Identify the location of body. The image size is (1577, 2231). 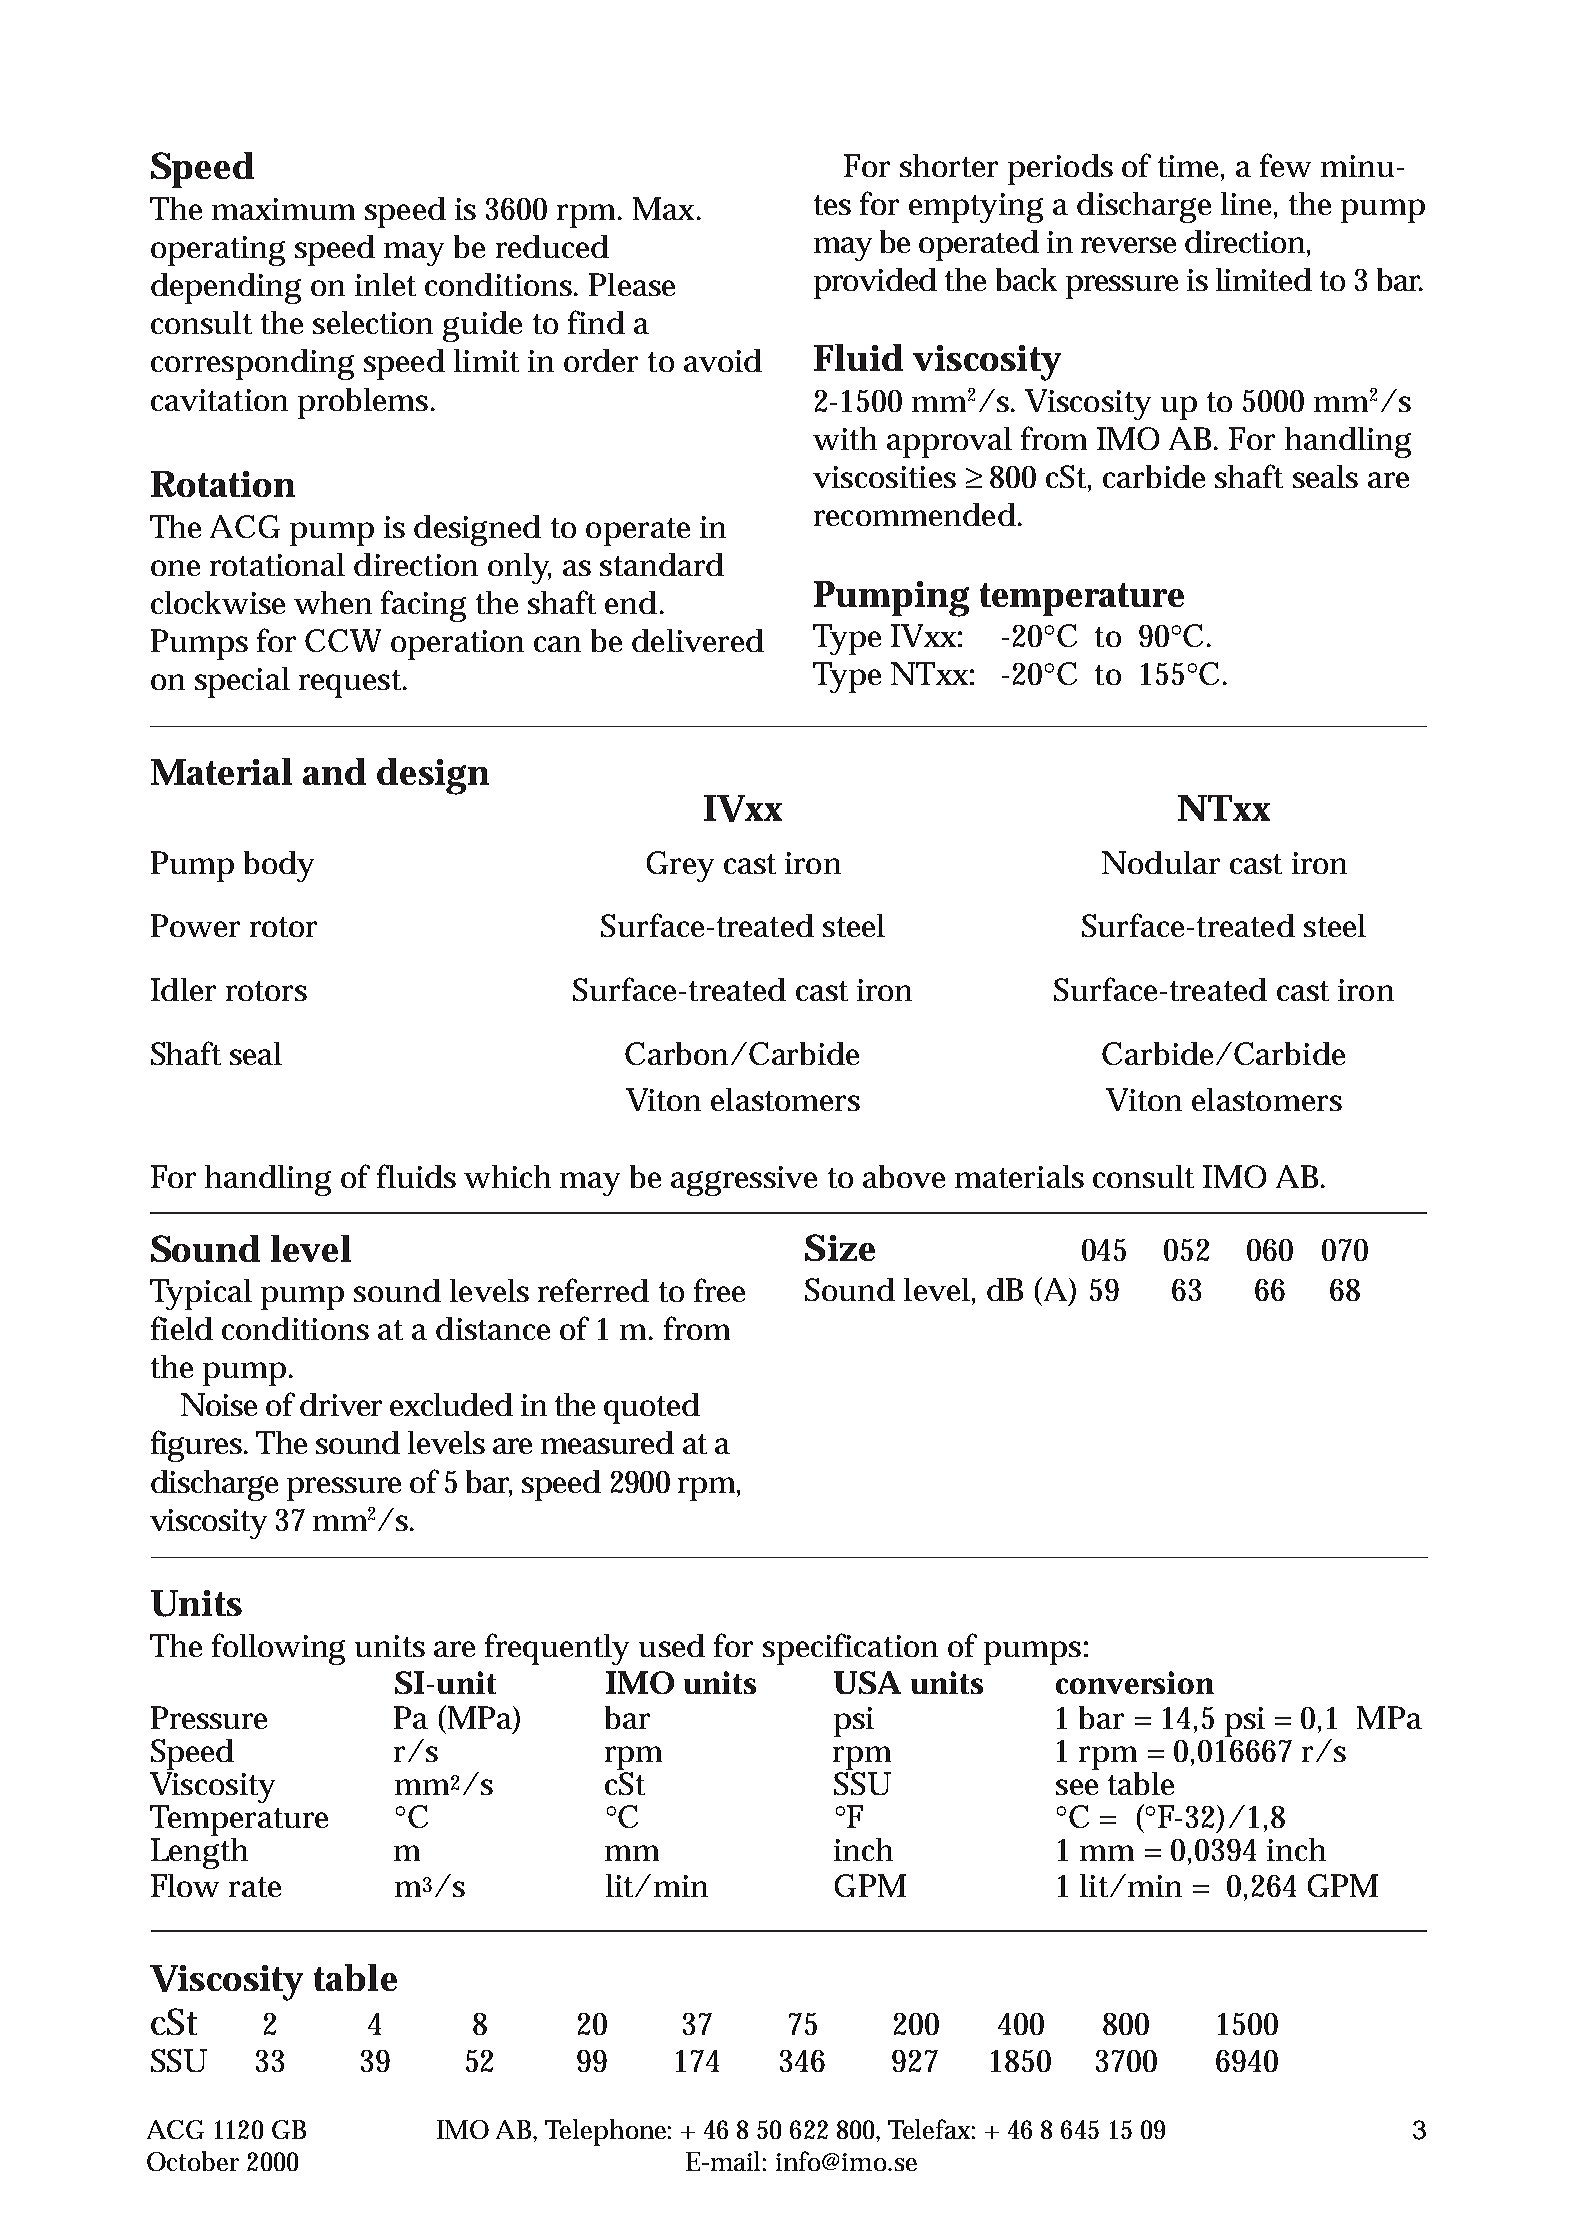
(279, 866).
